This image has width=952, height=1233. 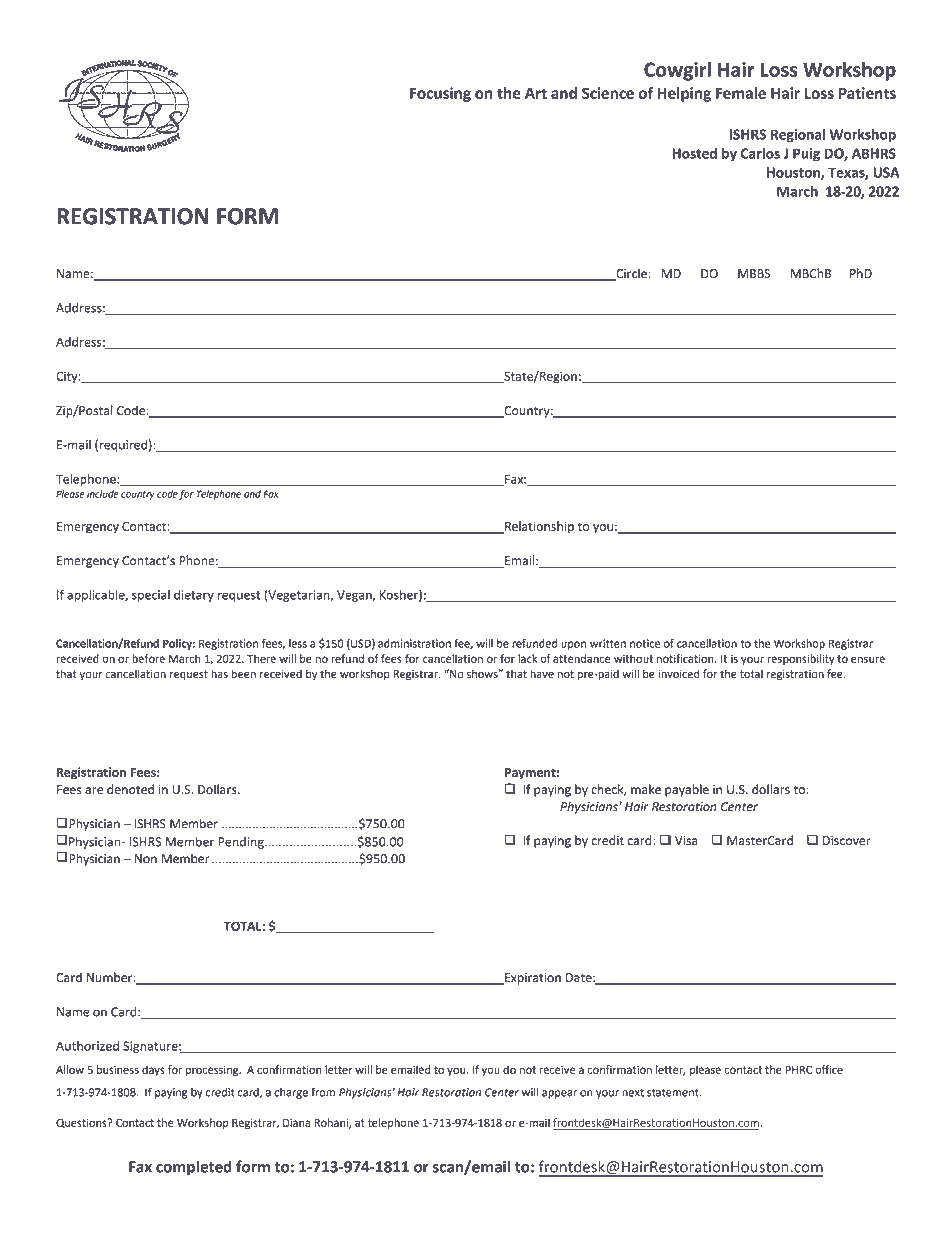 I want to click on appear, so click(x=559, y=1094).
